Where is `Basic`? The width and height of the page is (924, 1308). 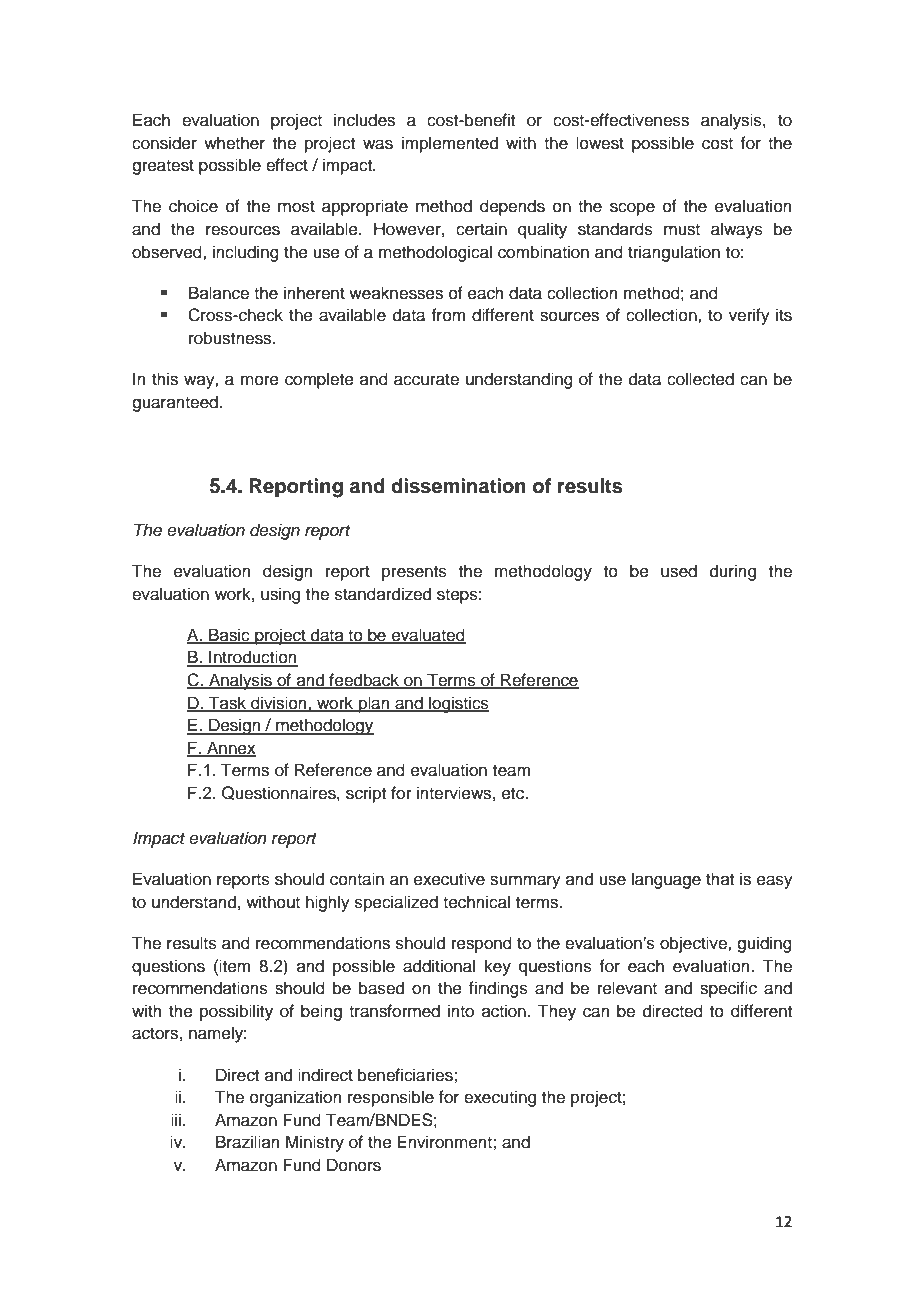 Basic is located at coordinates (229, 635).
